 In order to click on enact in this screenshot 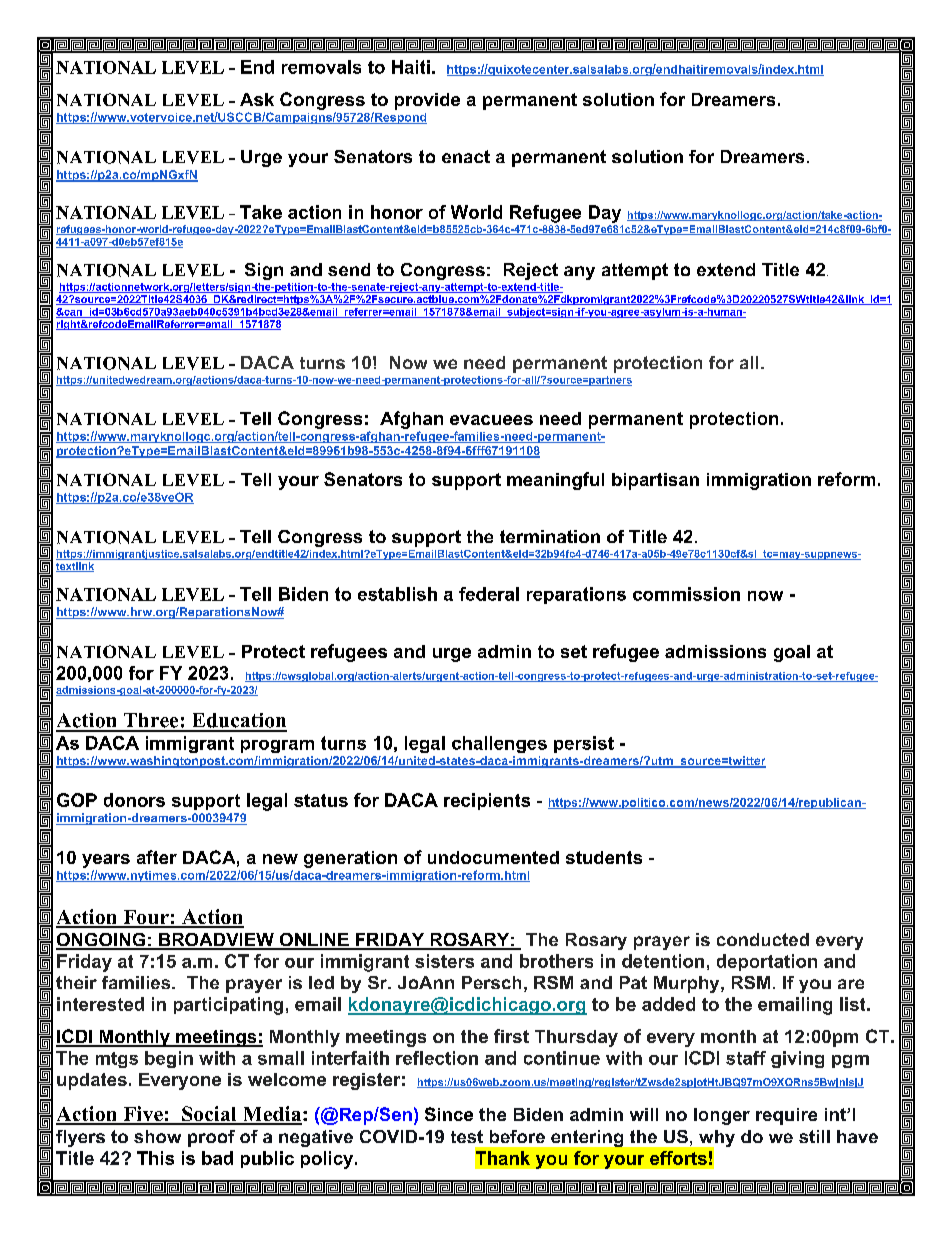, I will do `click(466, 156)`.
